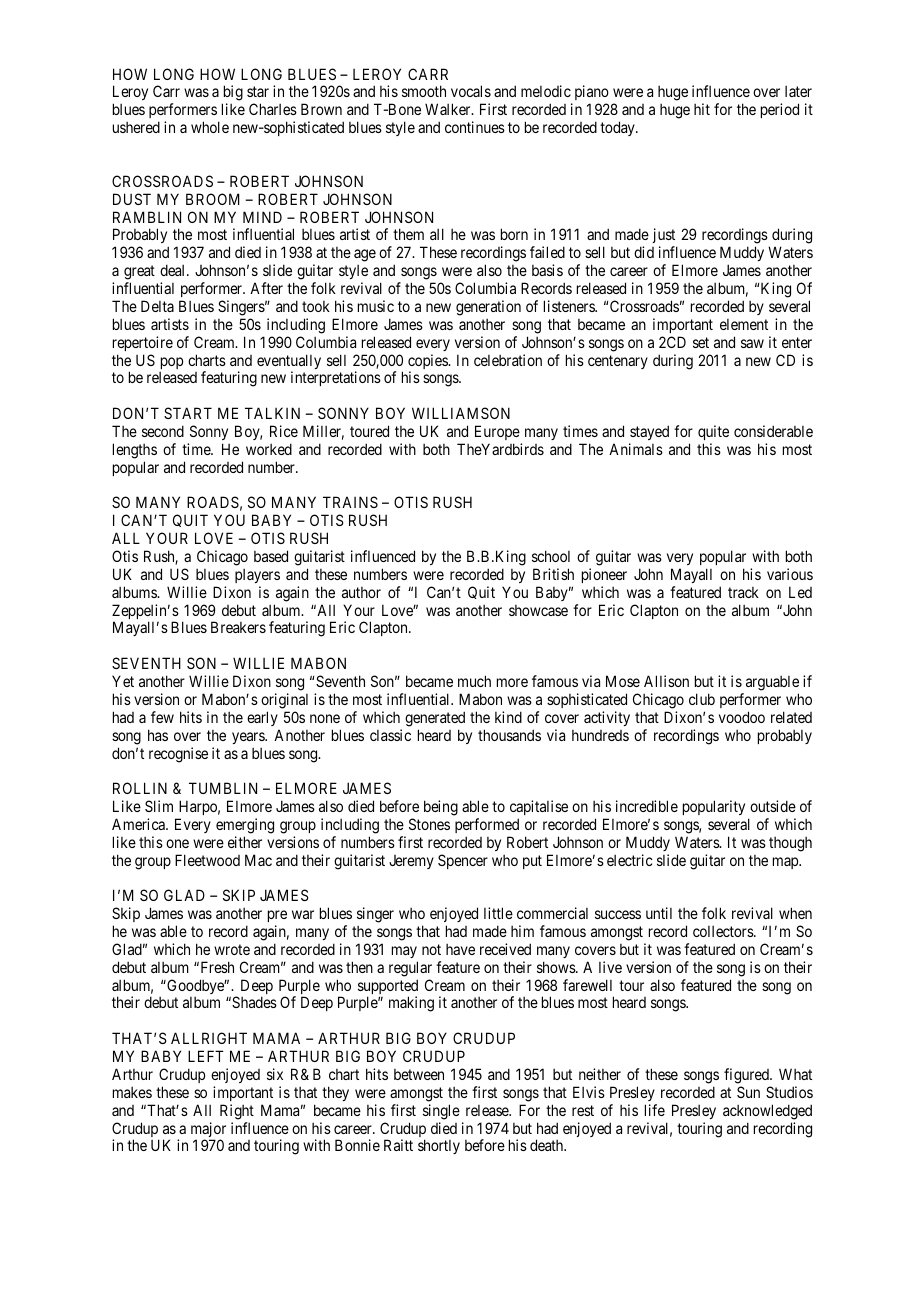 This page has width=924, height=1308. I want to click on period, so click(780, 110).
